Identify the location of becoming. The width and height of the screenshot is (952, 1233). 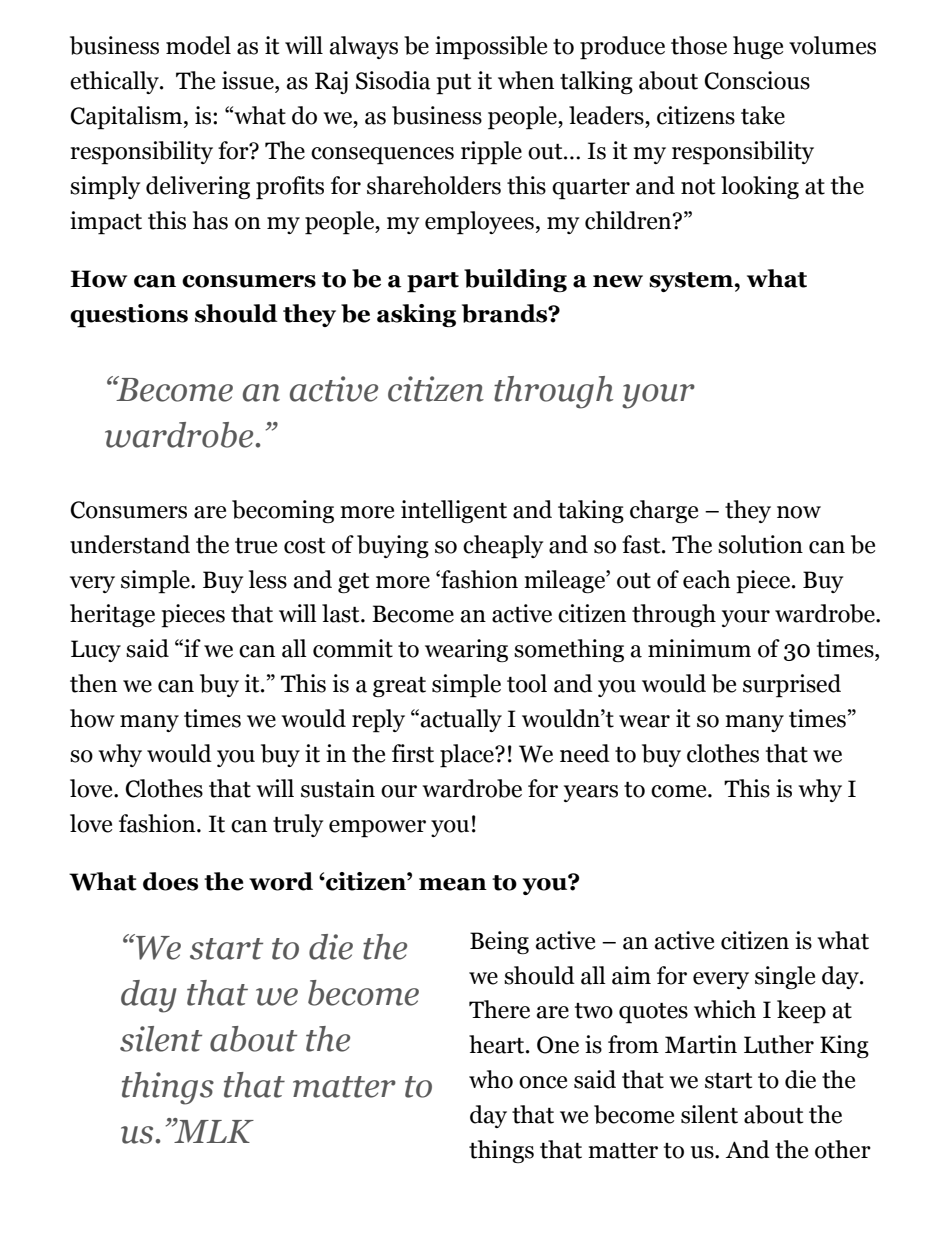
(283, 511).
